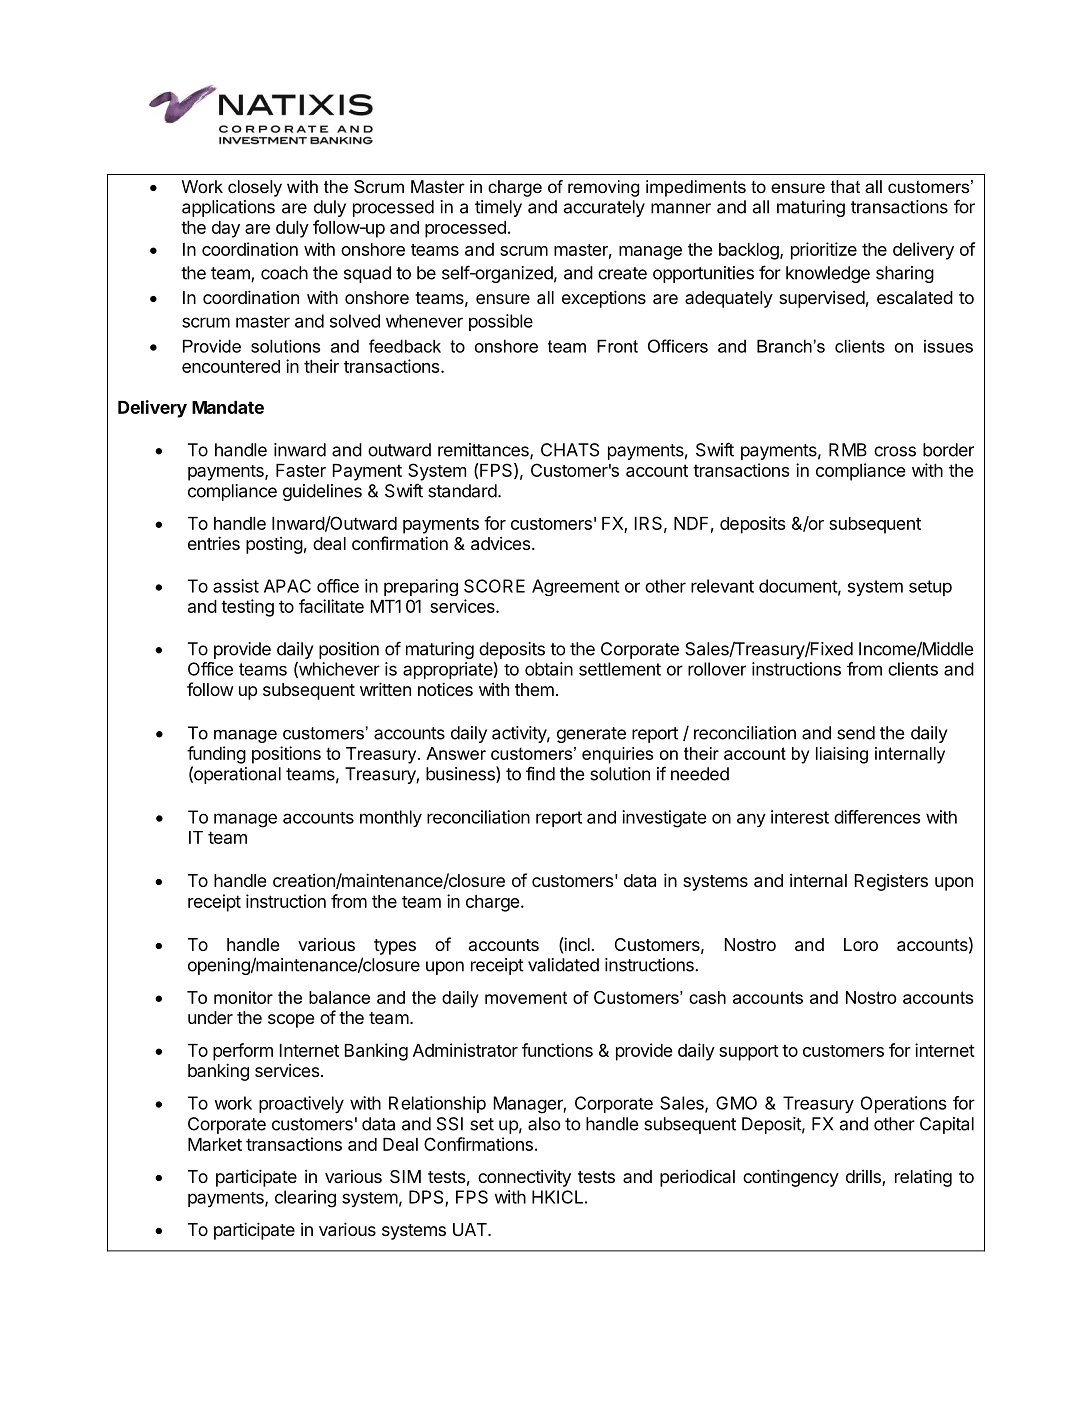 This image has width=1092, height=1413. What do you see at coordinates (524, 1178) in the image?
I see `connectivity` at bounding box center [524, 1178].
